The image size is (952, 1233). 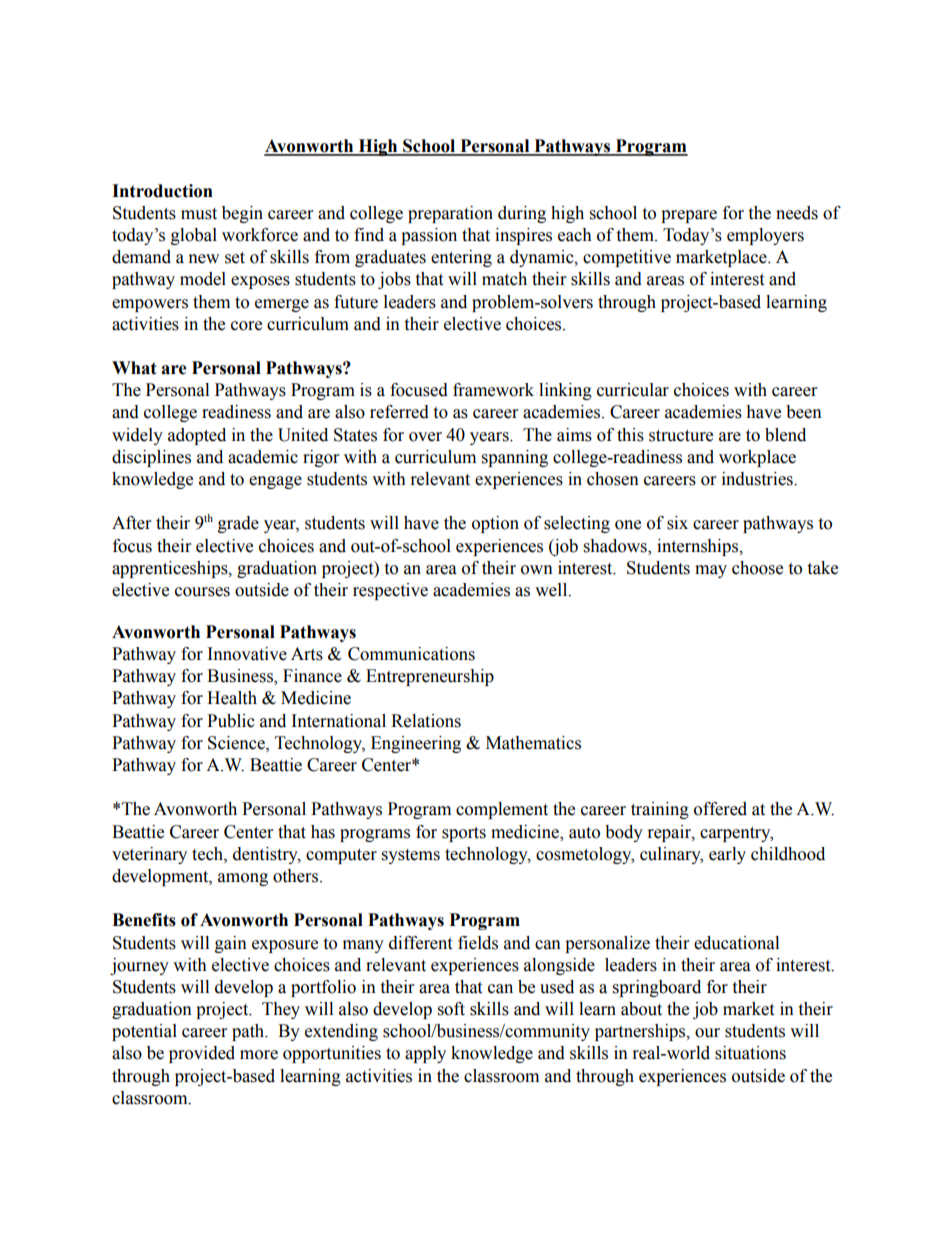 What do you see at coordinates (758, 479) in the document?
I see `industries` at bounding box center [758, 479].
